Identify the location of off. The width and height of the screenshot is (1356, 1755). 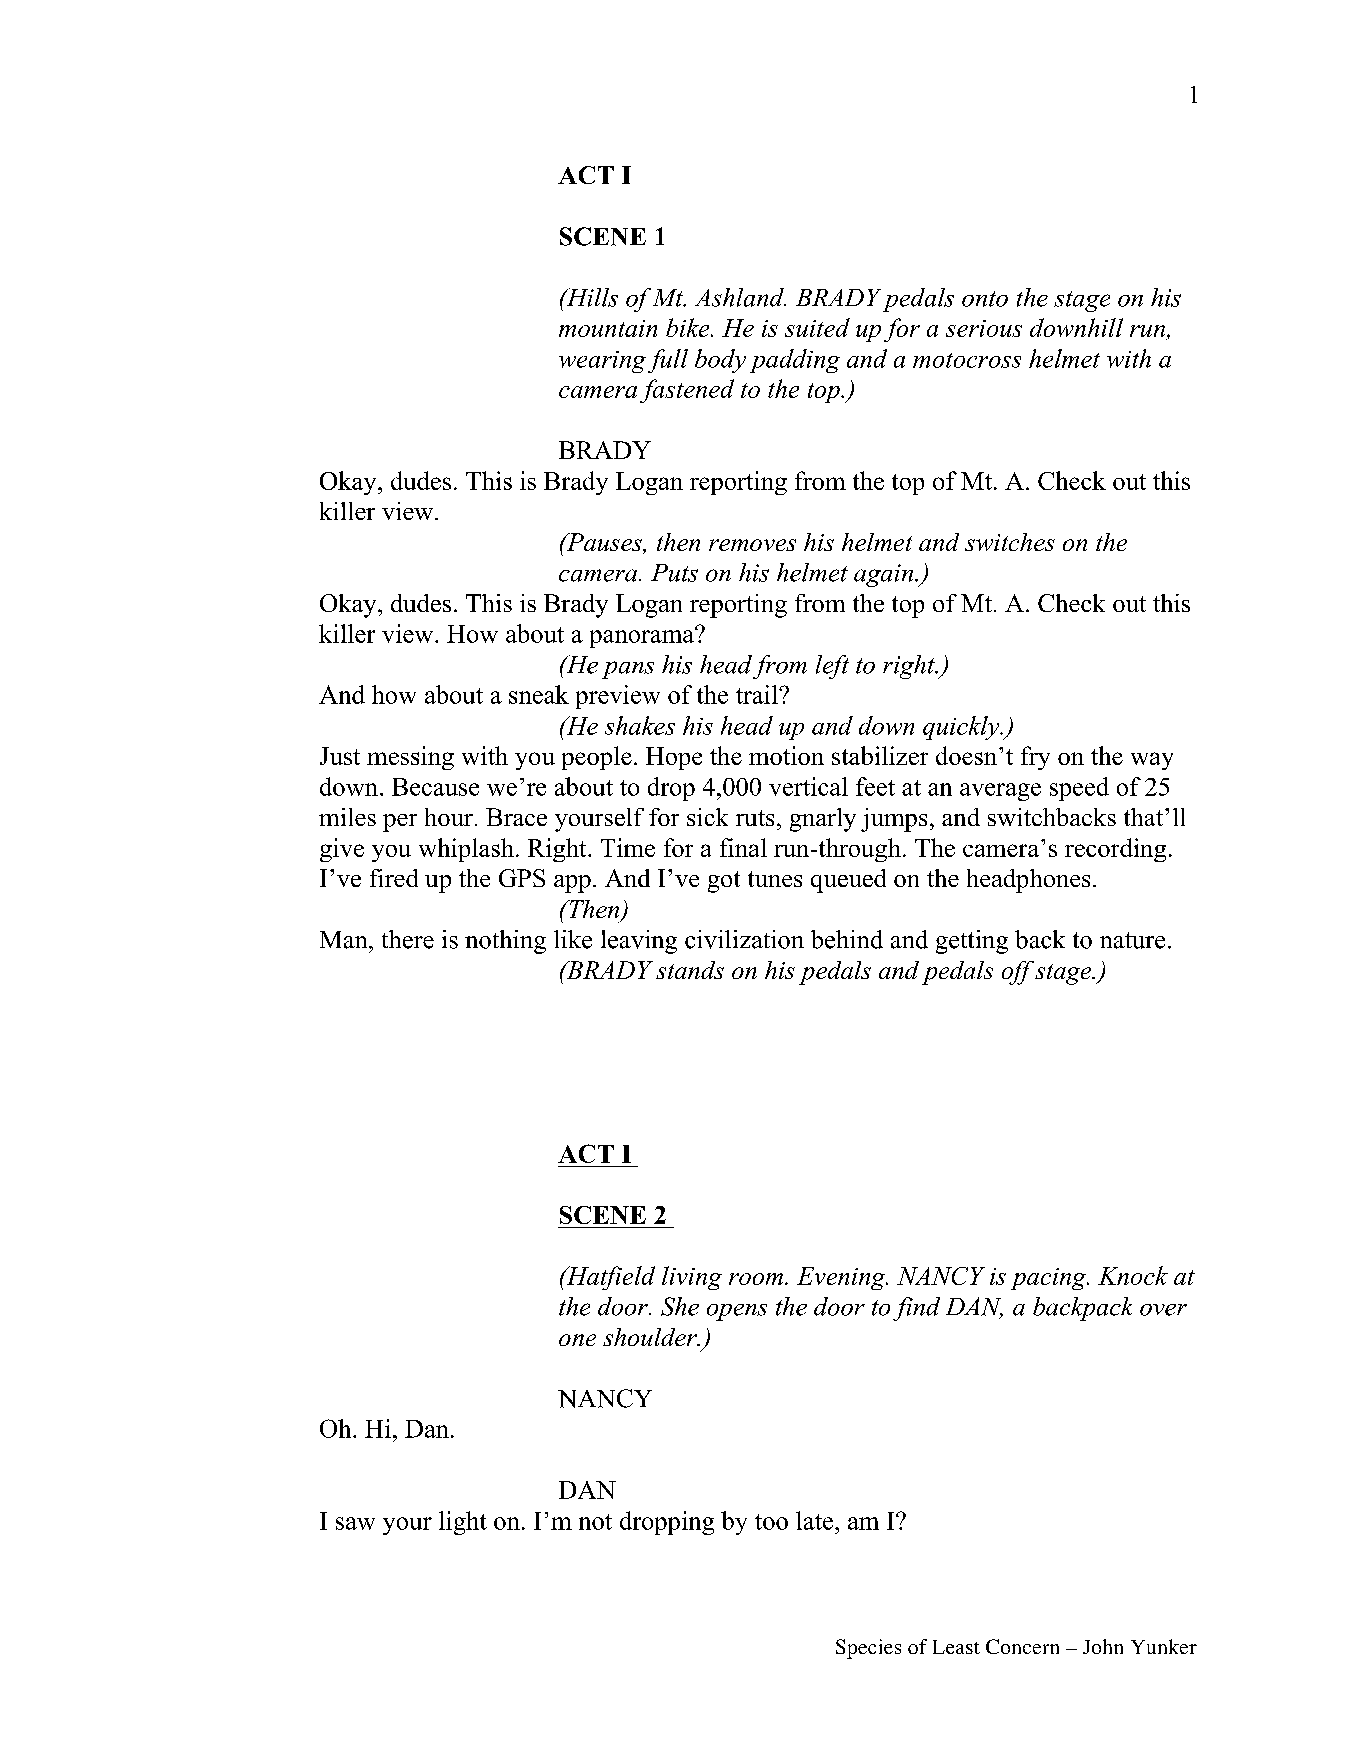
(1018, 973).
